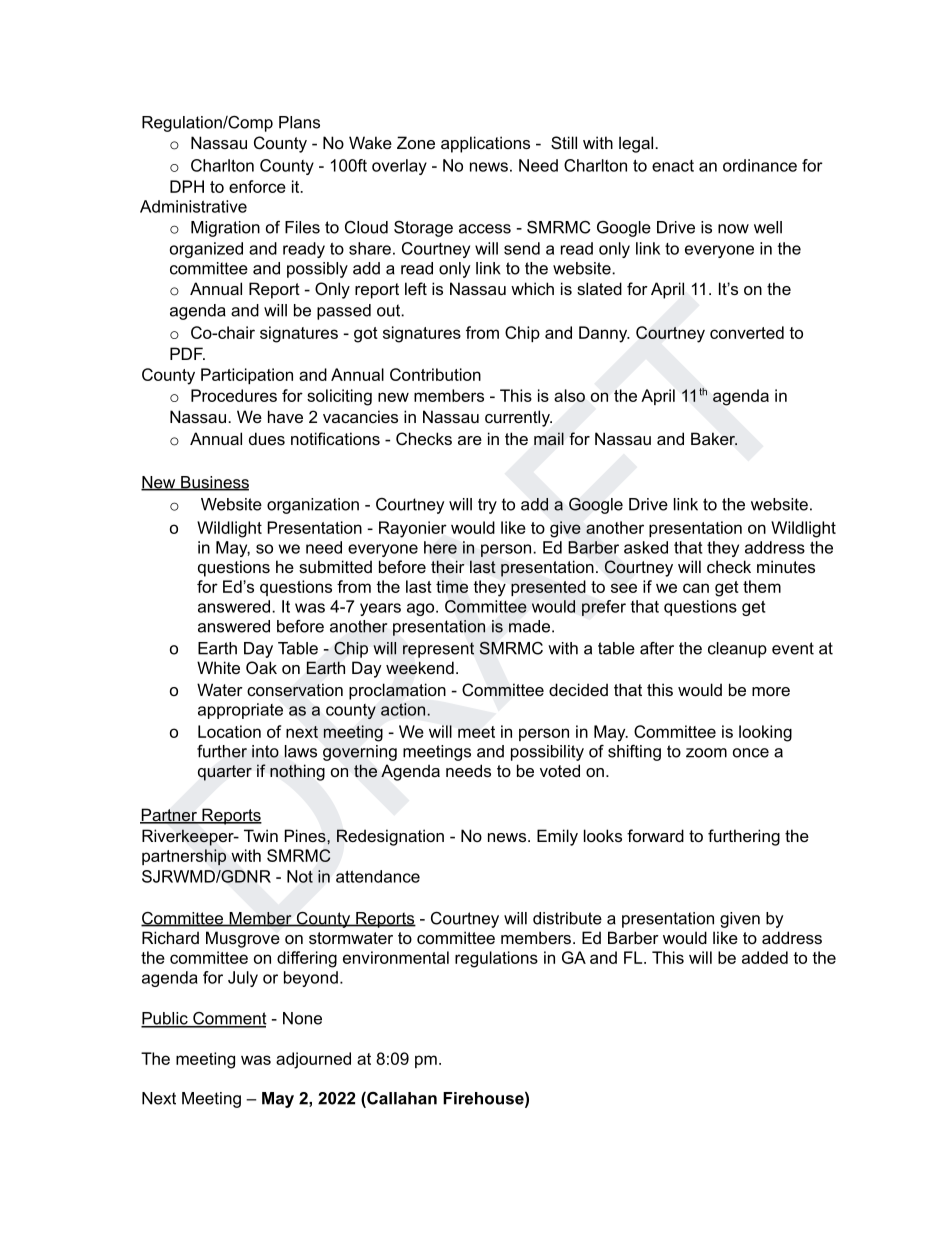  Describe the element at coordinates (485, 144) in the page. I see `applications` at that location.
